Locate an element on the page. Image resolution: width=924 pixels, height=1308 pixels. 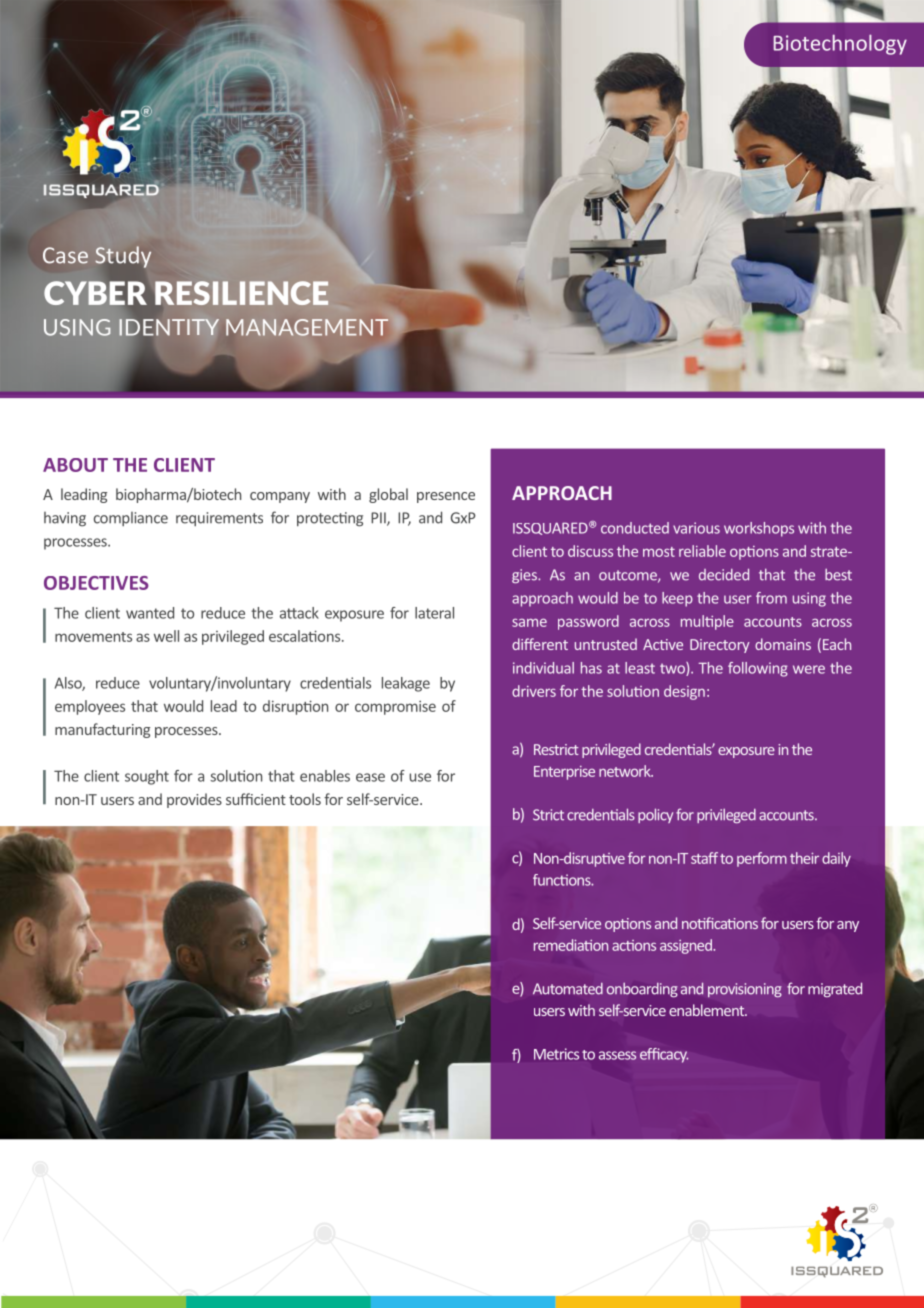
Automated is located at coordinates (568, 988).
